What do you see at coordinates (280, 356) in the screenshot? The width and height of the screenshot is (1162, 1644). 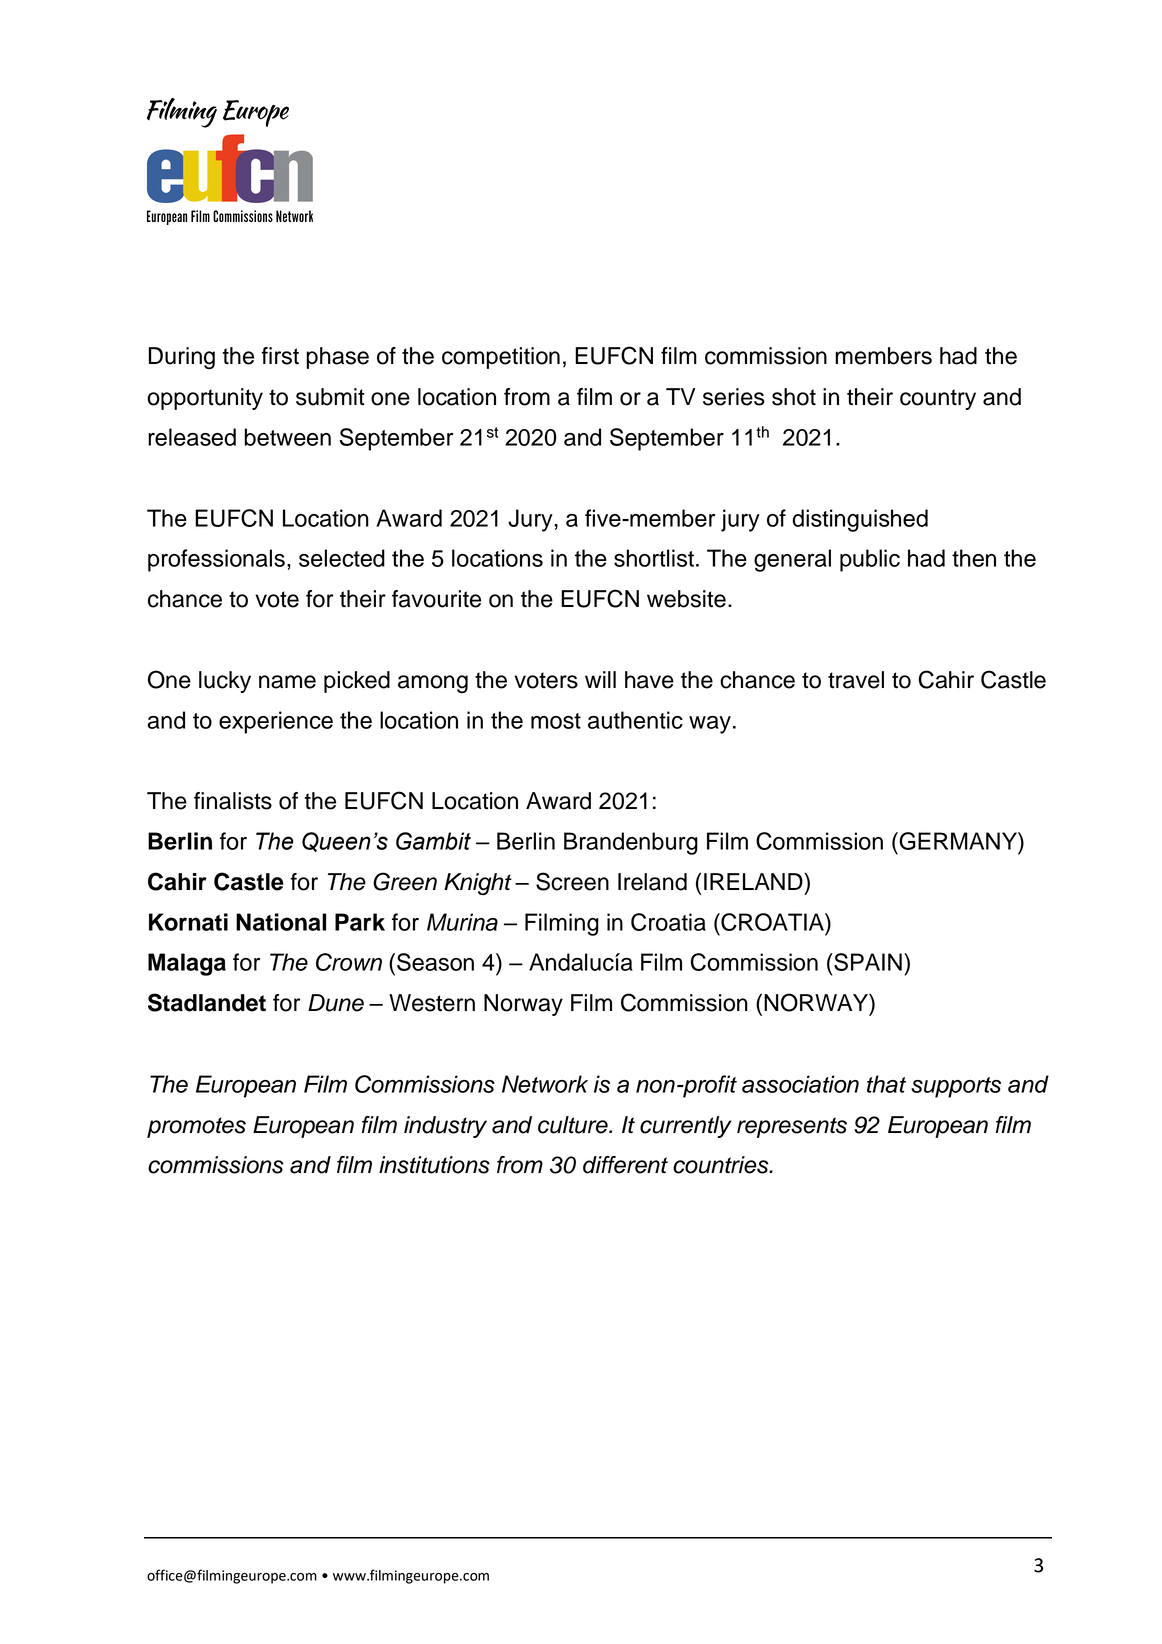 I see `first` at bounding box center [280, 356].
